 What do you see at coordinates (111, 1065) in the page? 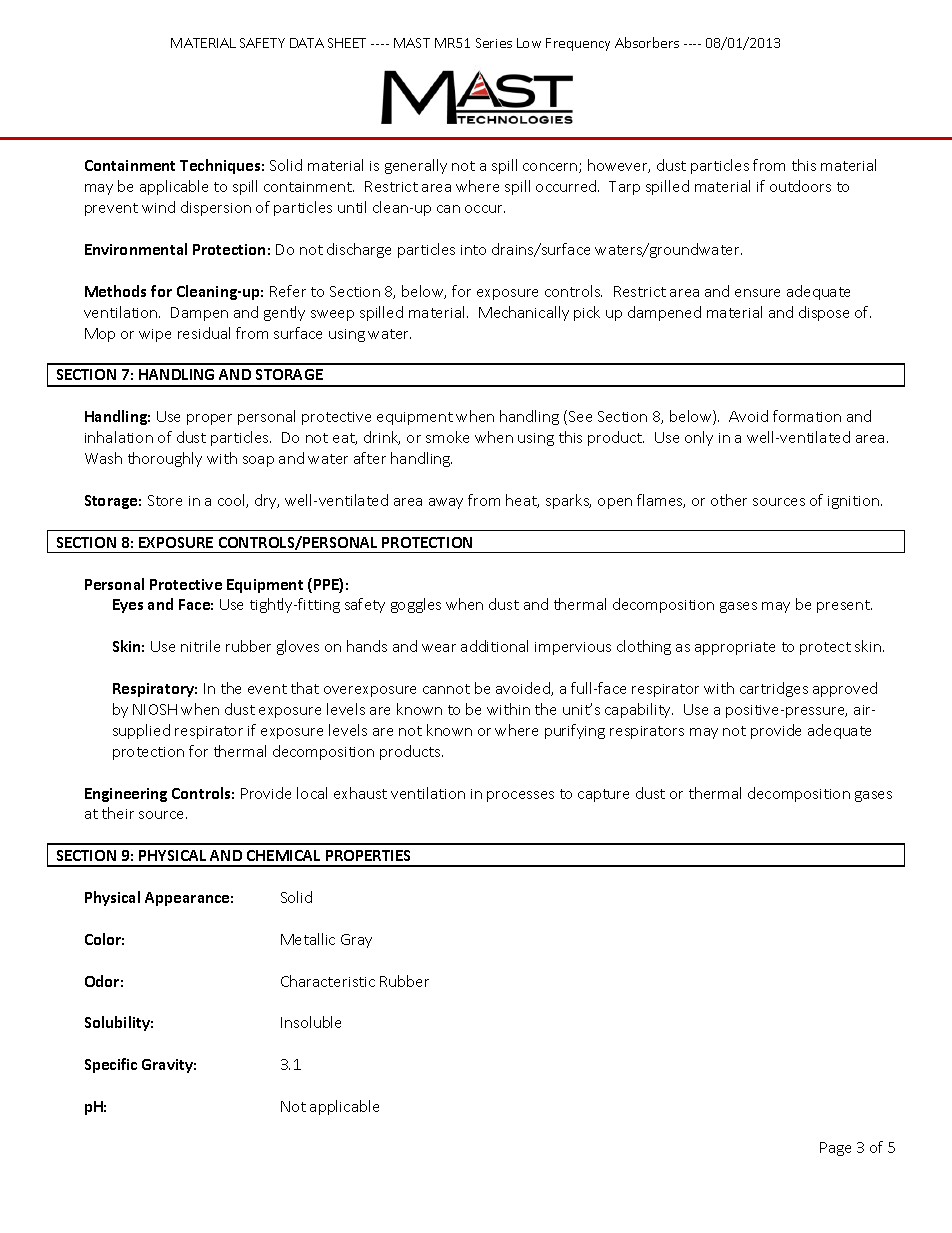
I see `Specific` at bounding box center [111, 1065].
